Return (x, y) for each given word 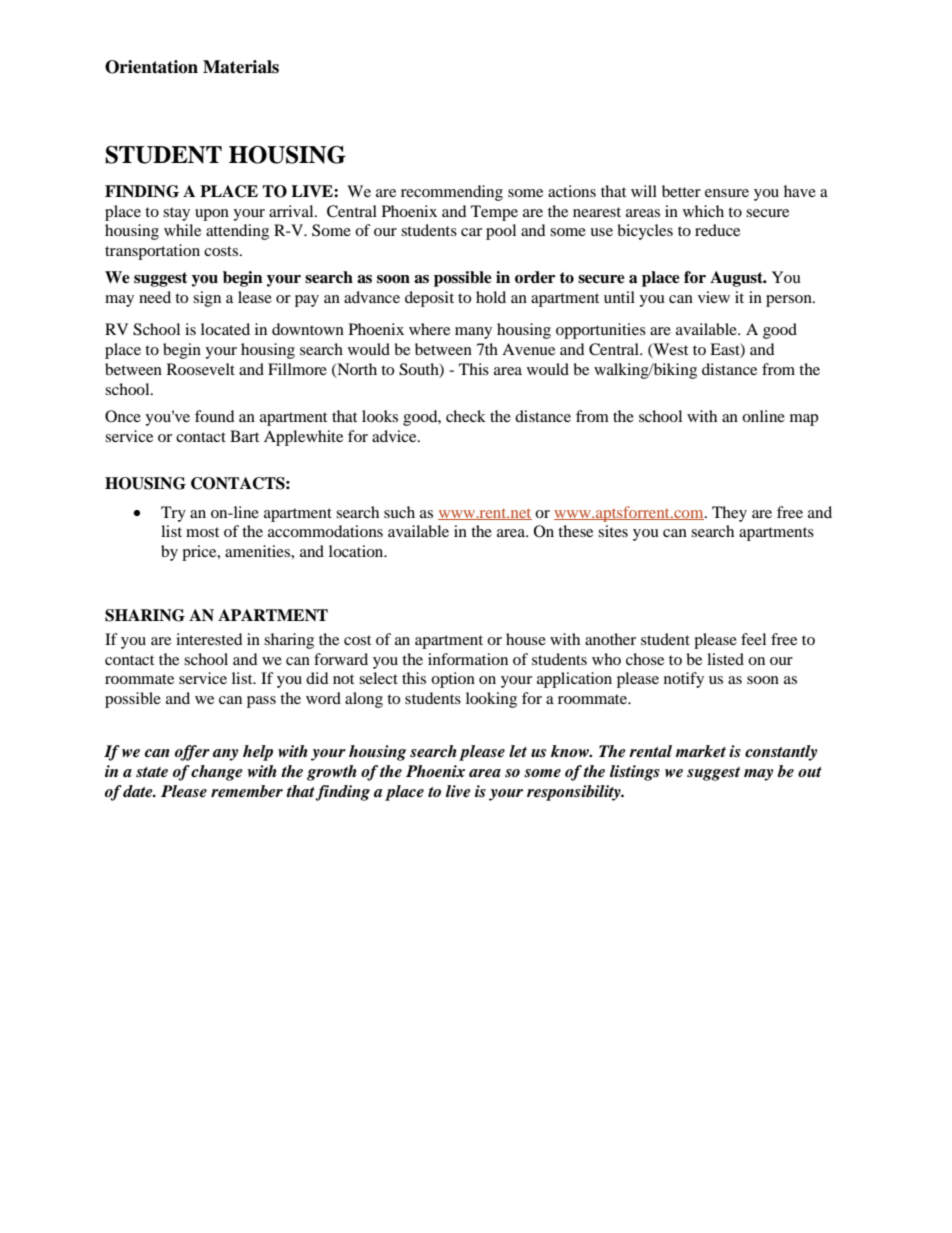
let (518, 751)
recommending (452, 193)
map (804, 420)
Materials (241, 67)
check (466, 416)
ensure (727, 193)
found (215, 416)
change (217, 773)
